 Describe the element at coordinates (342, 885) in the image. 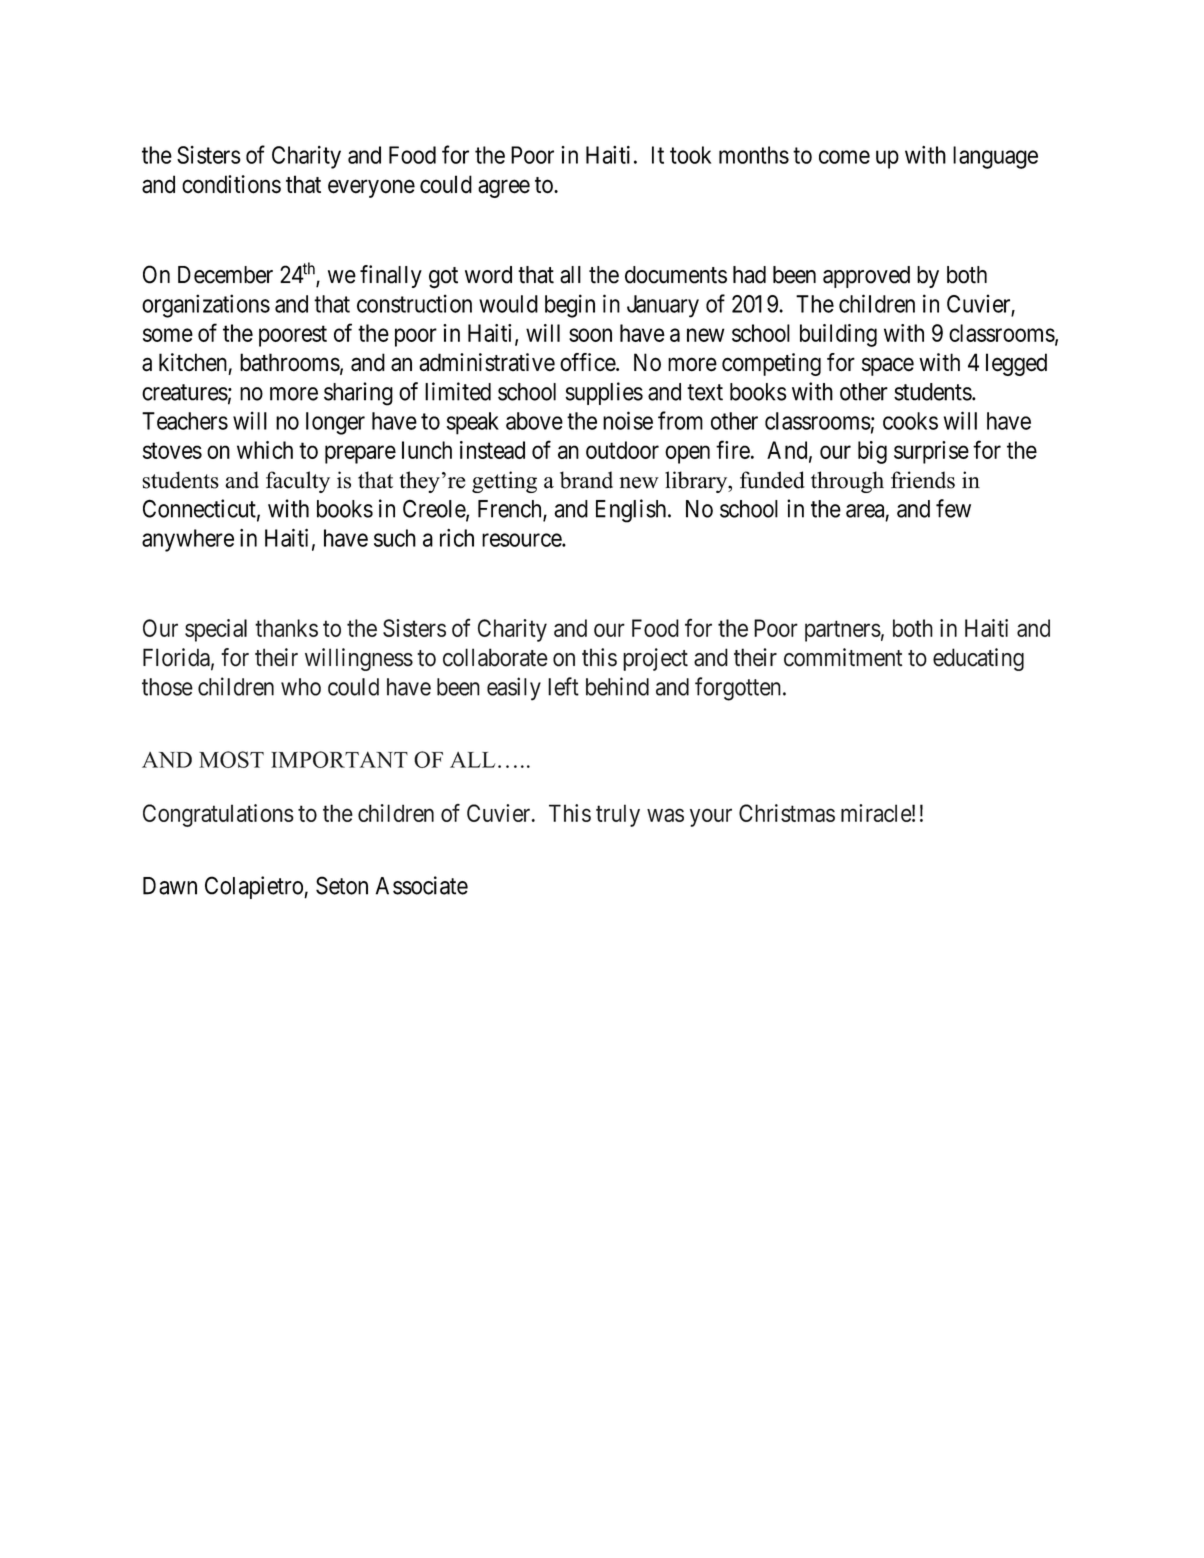

I see `Seton` at that location.
